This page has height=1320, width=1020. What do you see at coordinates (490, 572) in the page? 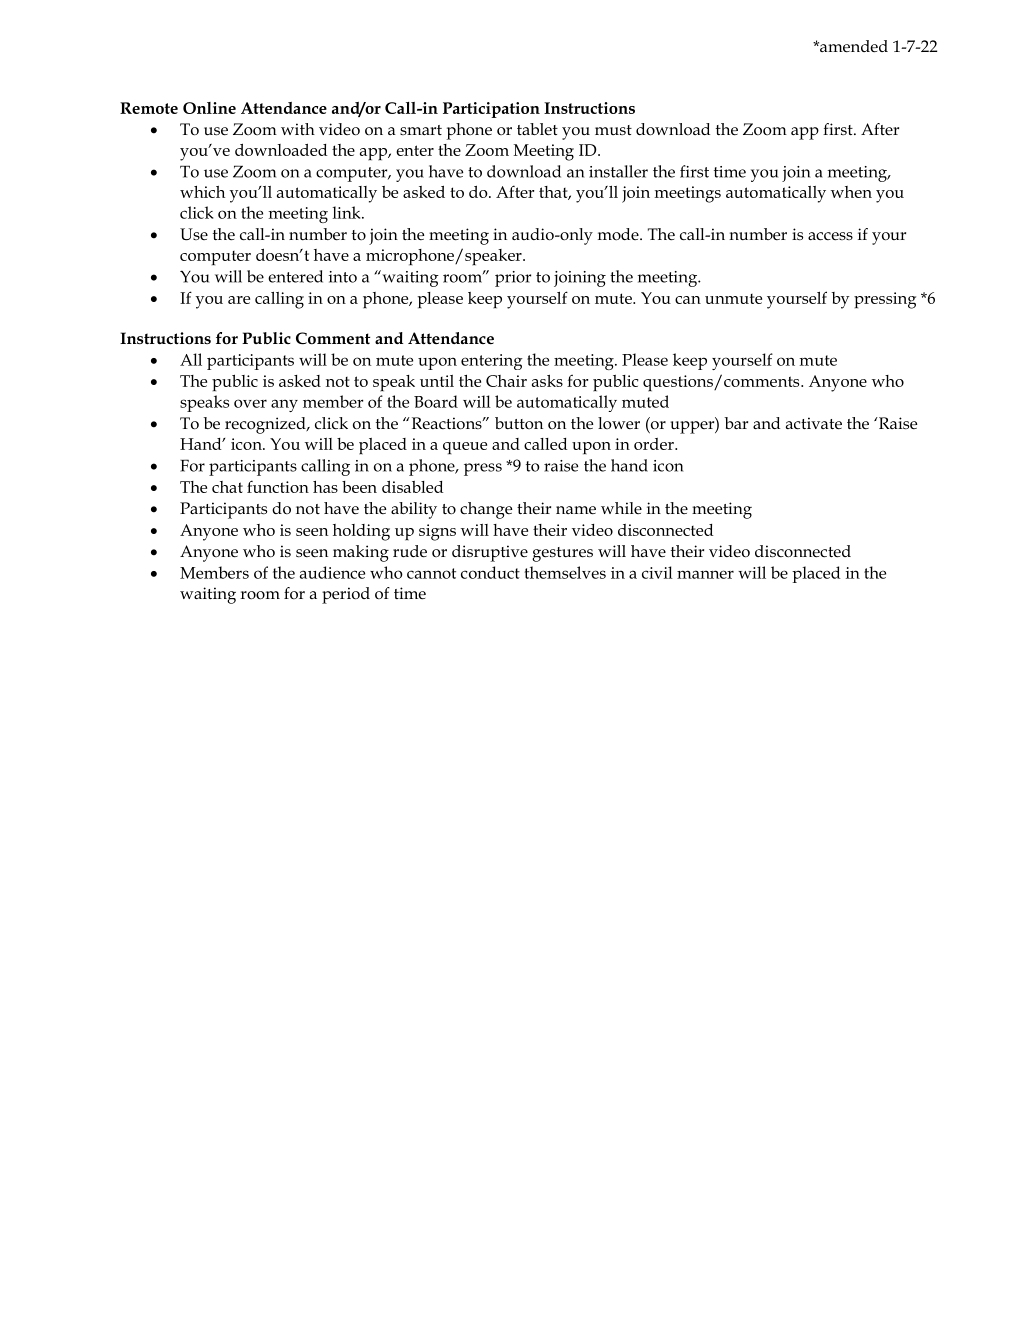
I see `conduct` at bounding box center [490, 572].
